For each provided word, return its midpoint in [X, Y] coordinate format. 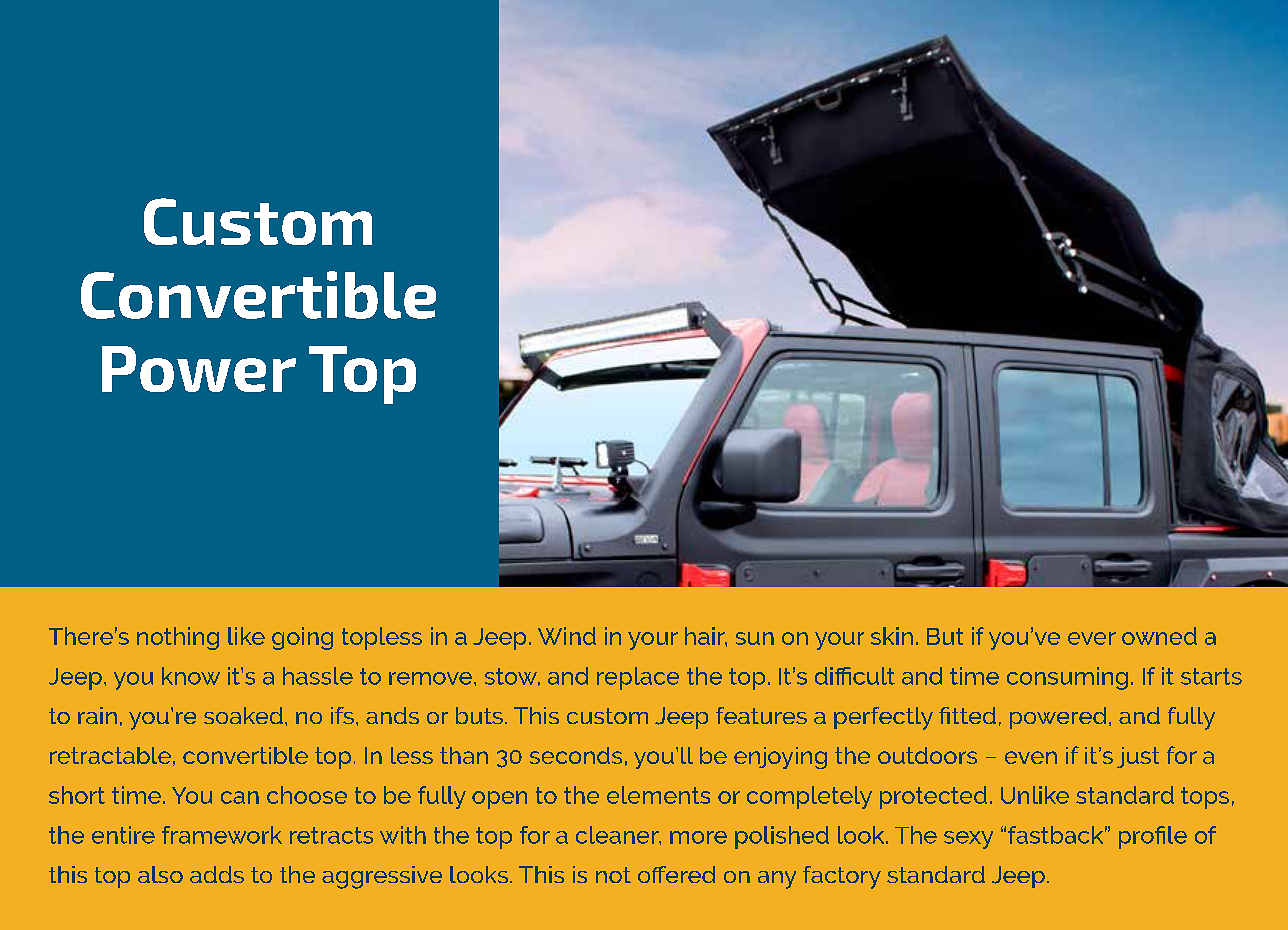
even [1031, 757]
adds [217, 874]
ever [1092, 638]
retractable [110, 755]
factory [842, 877]
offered [676, 874]
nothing [178, 638]
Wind [567, 636]
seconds [576, 755]
